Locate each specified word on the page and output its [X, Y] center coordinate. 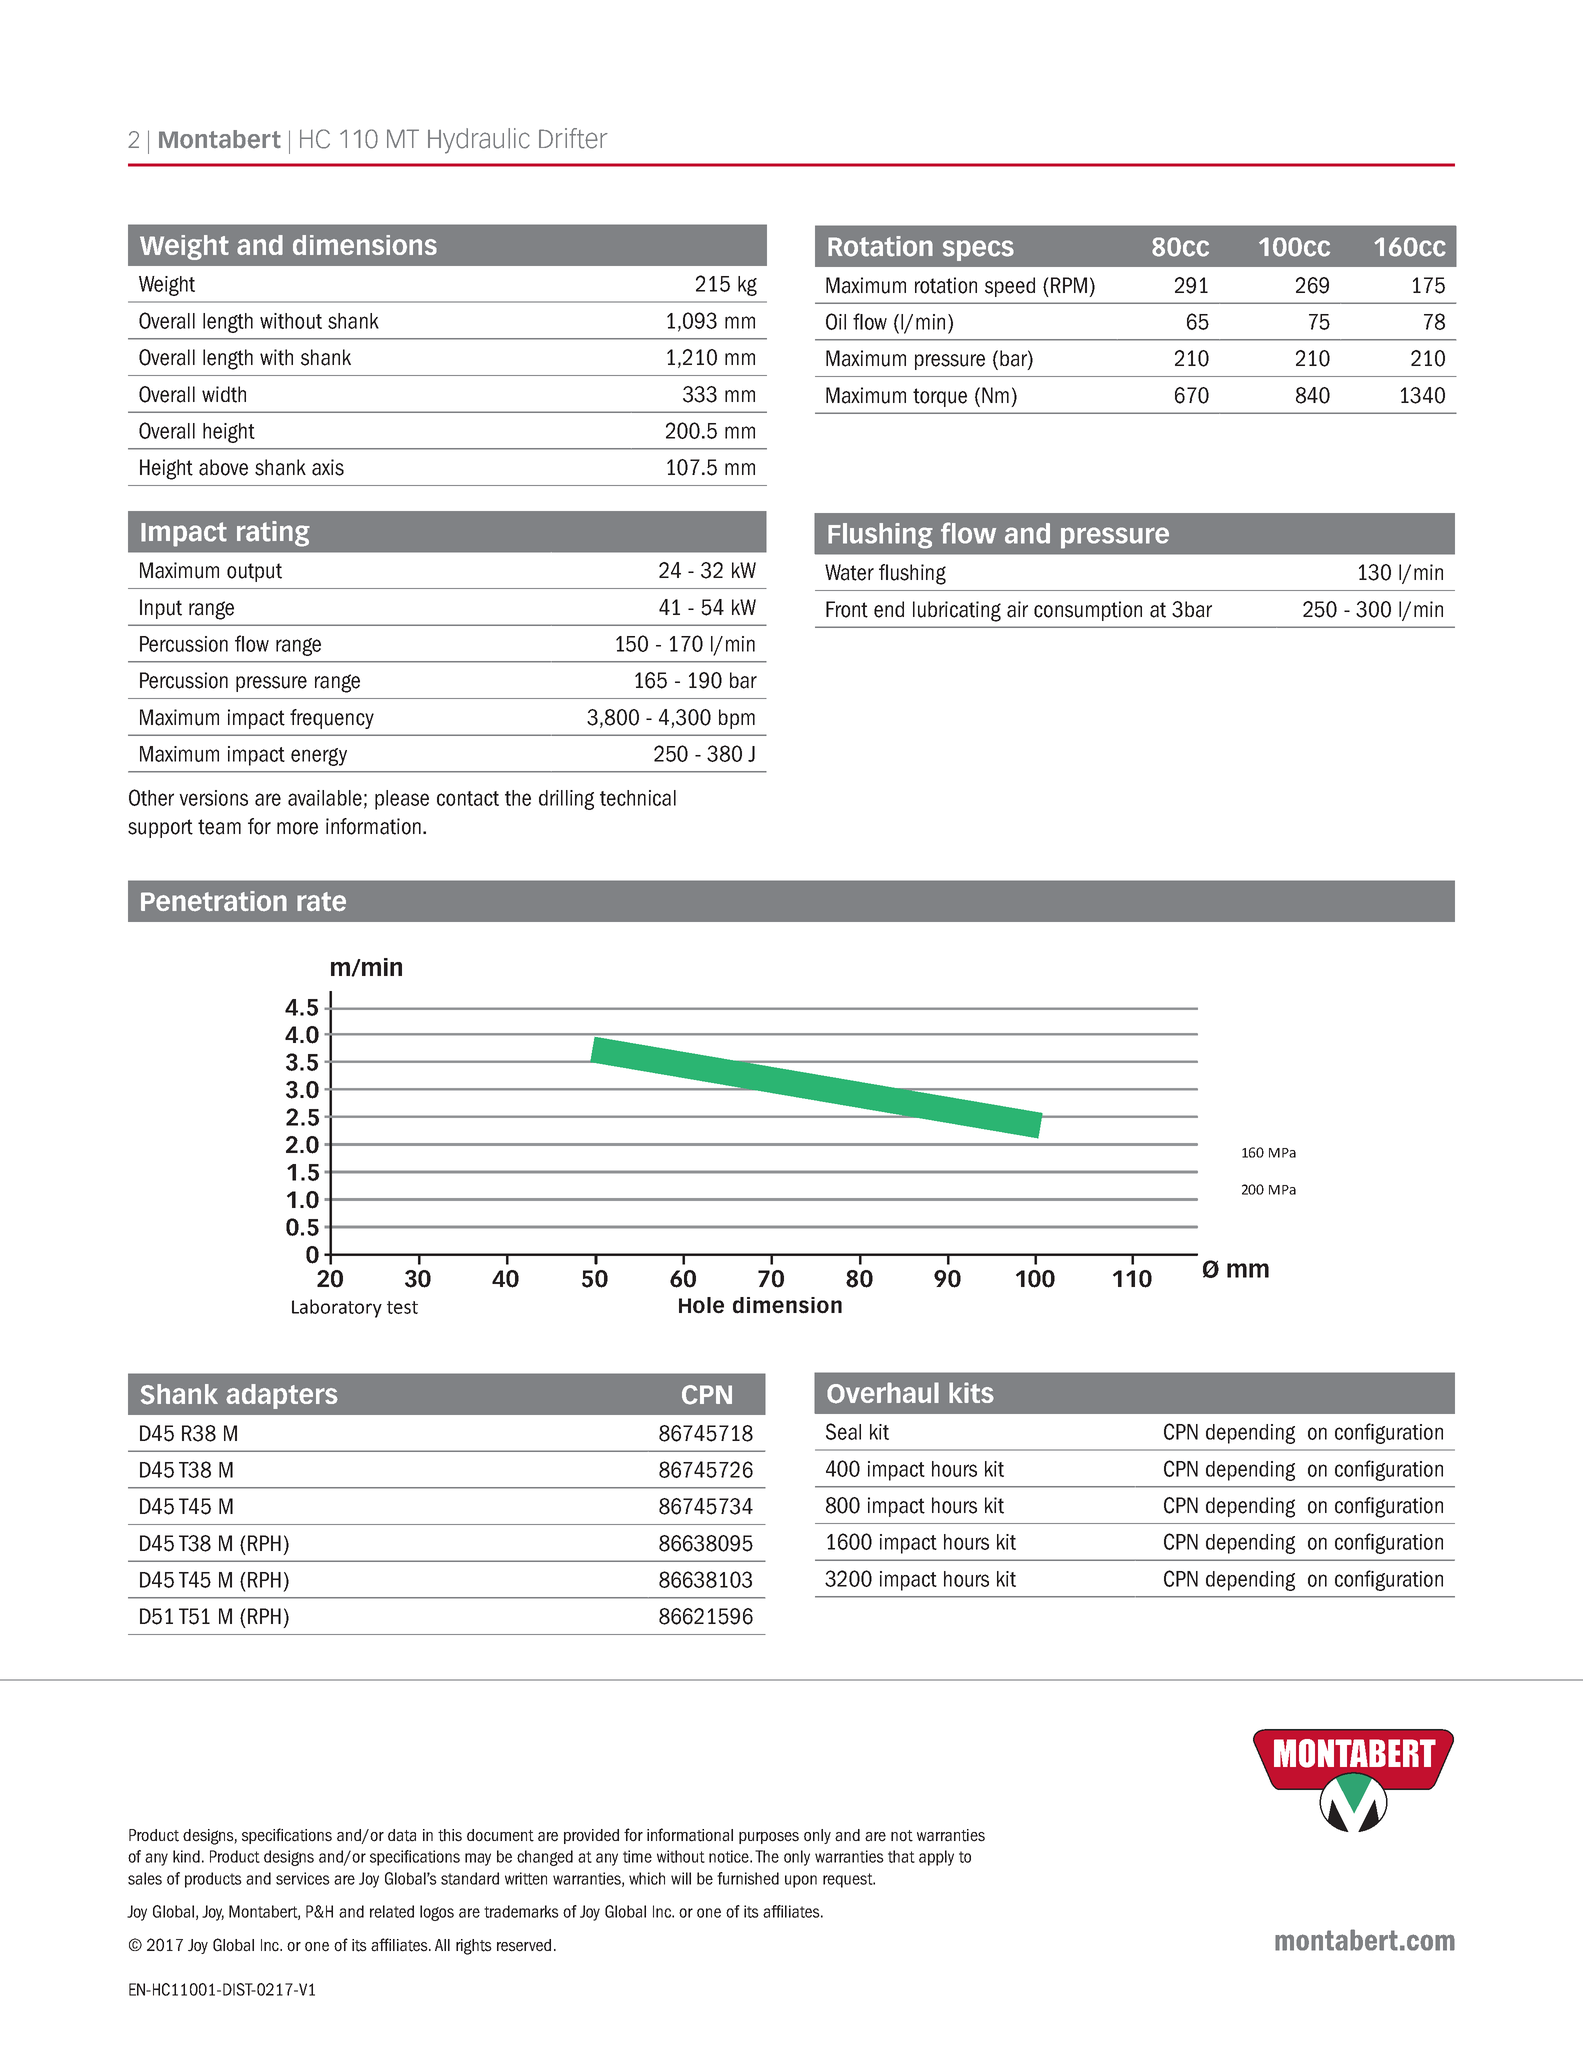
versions [213, 798]
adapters [282, 1396]
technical [638, 798]
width [224, 394]
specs [978, 250]
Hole [701, 1305]
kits [971, 1392]
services [303, 1878]
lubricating [957, 611]
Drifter [573, 138]
